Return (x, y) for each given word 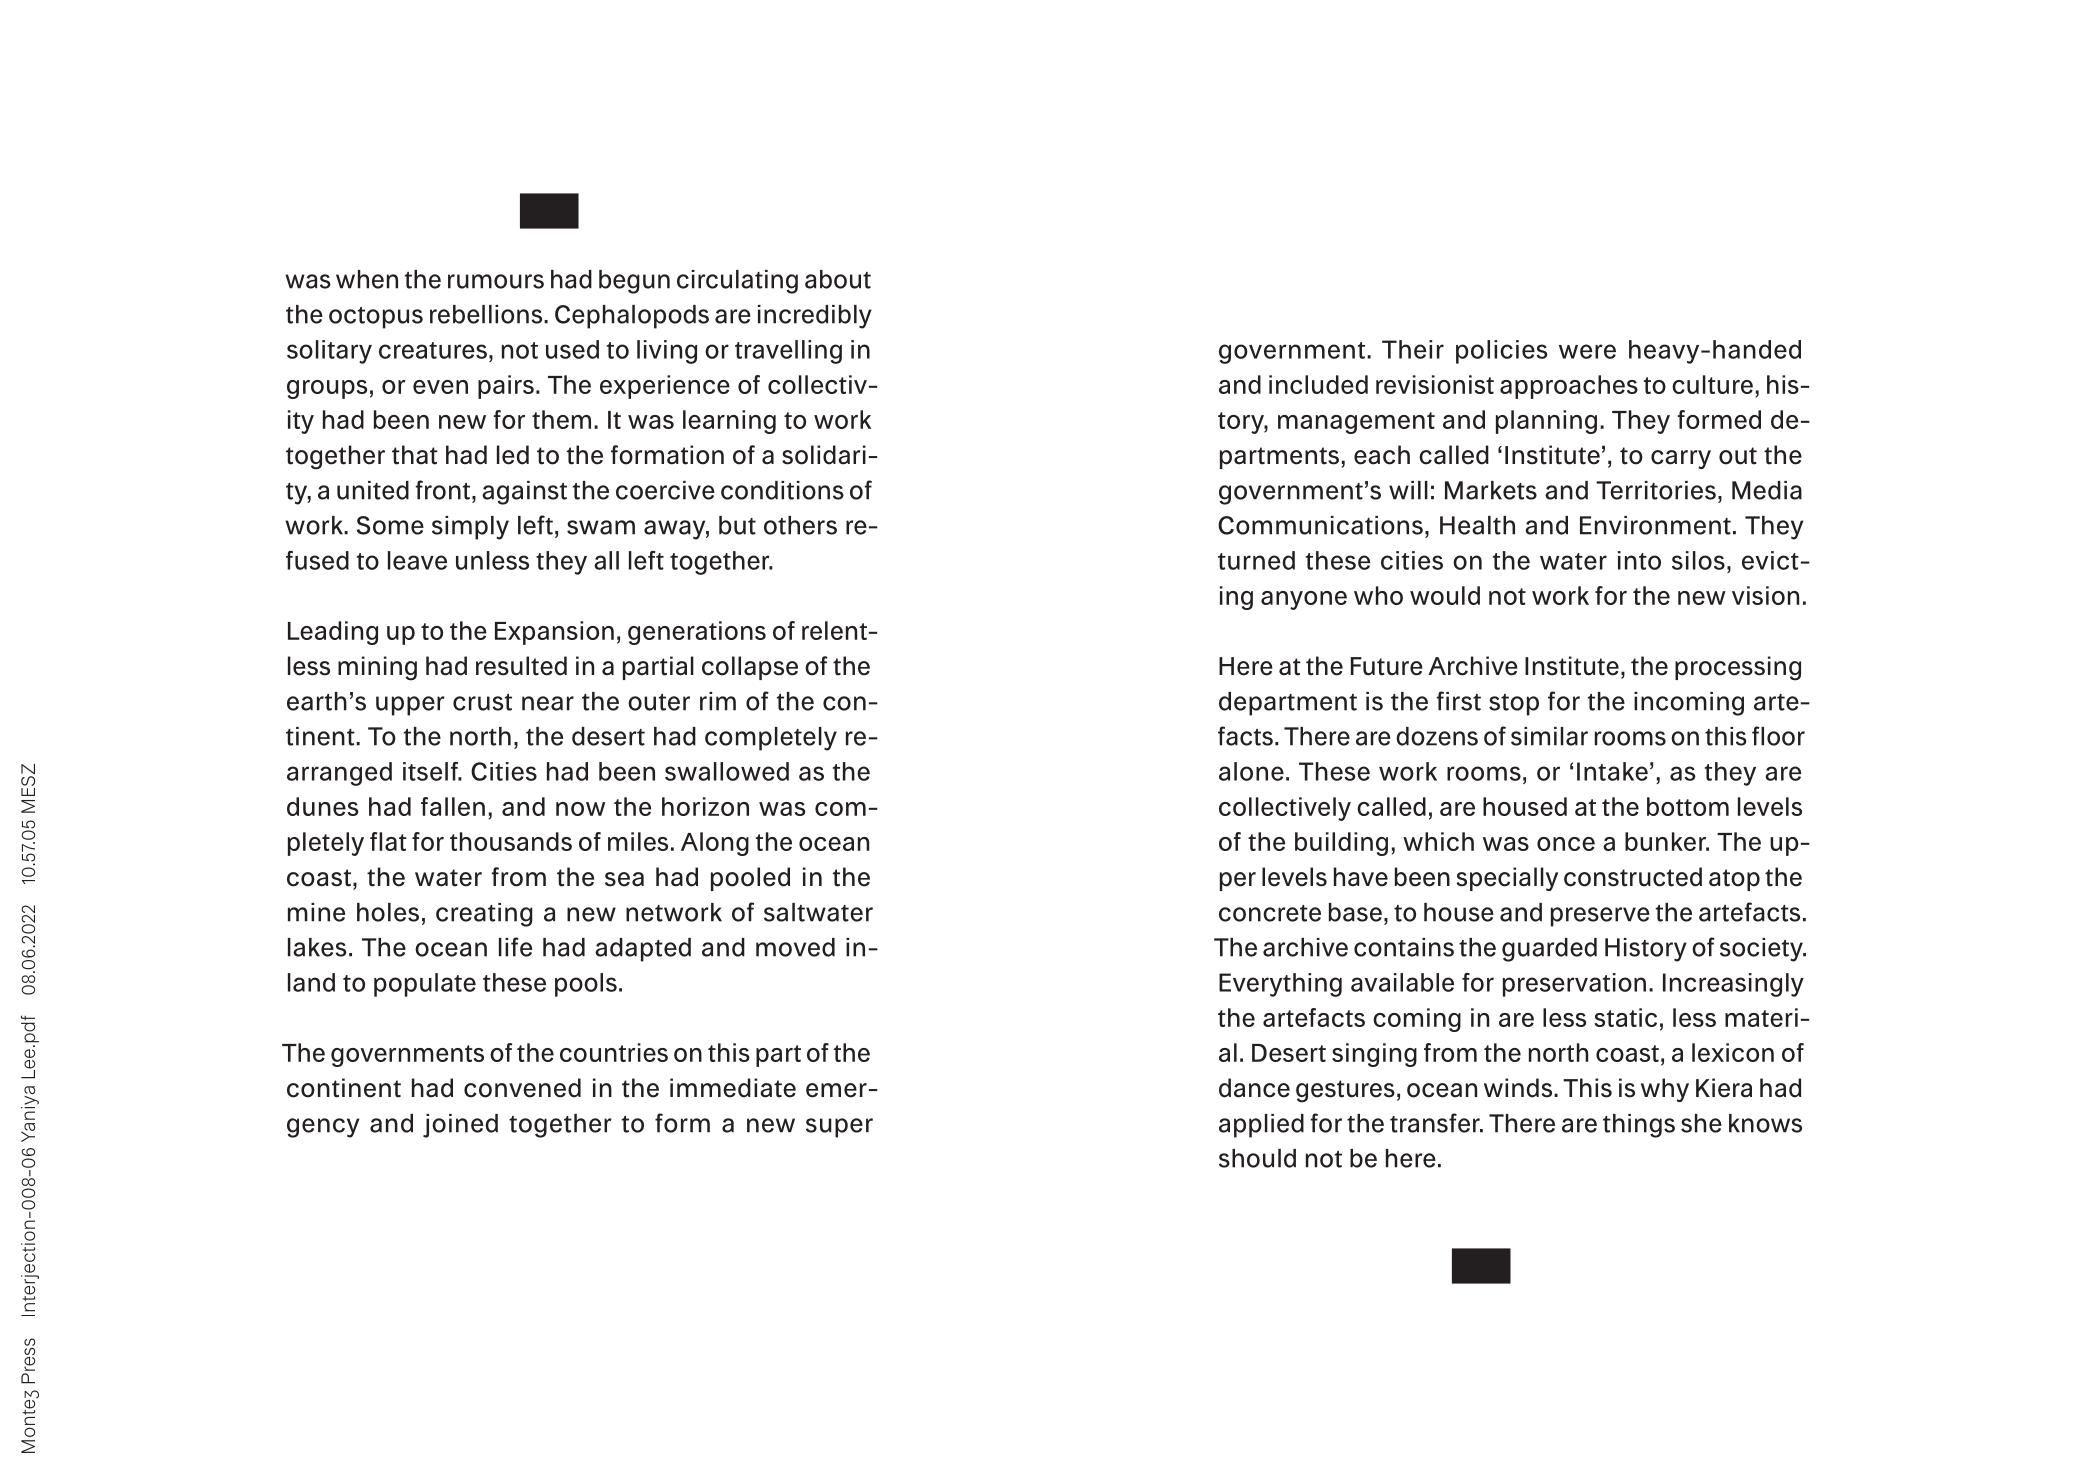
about (838, 279)
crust (482, 702)
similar (1549, 736)
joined (460, 1126)
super (839, 1128)
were (1587, 351)
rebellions (487, 314)
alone (1251, 771)
